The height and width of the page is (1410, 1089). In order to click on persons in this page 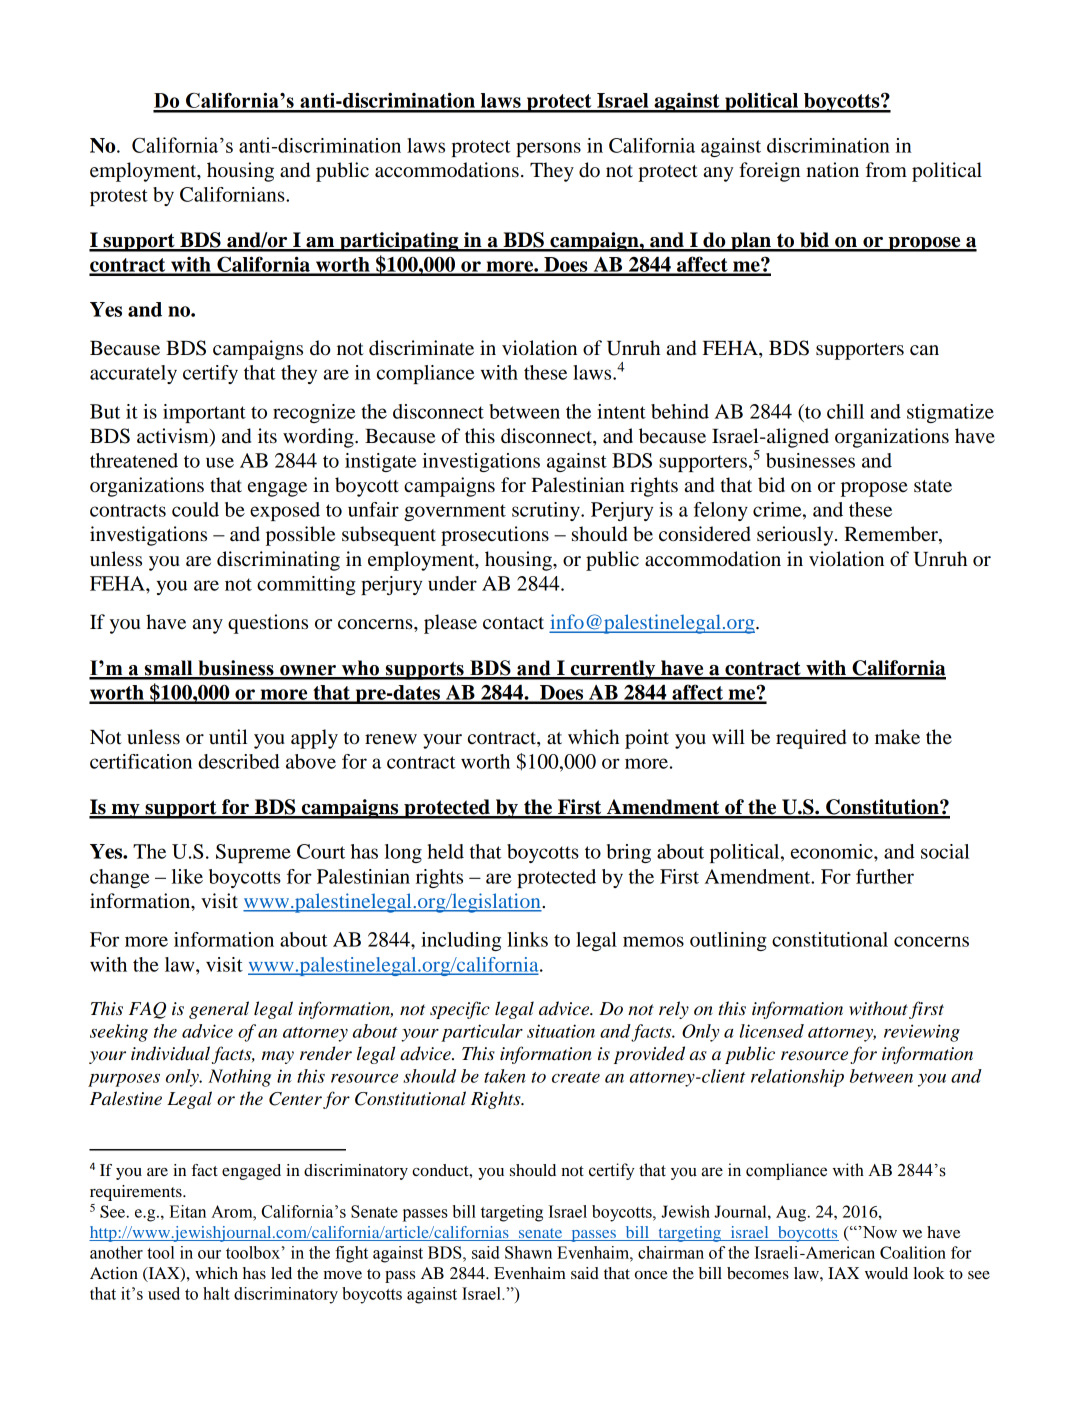, I will do `click(548, 149)`.
